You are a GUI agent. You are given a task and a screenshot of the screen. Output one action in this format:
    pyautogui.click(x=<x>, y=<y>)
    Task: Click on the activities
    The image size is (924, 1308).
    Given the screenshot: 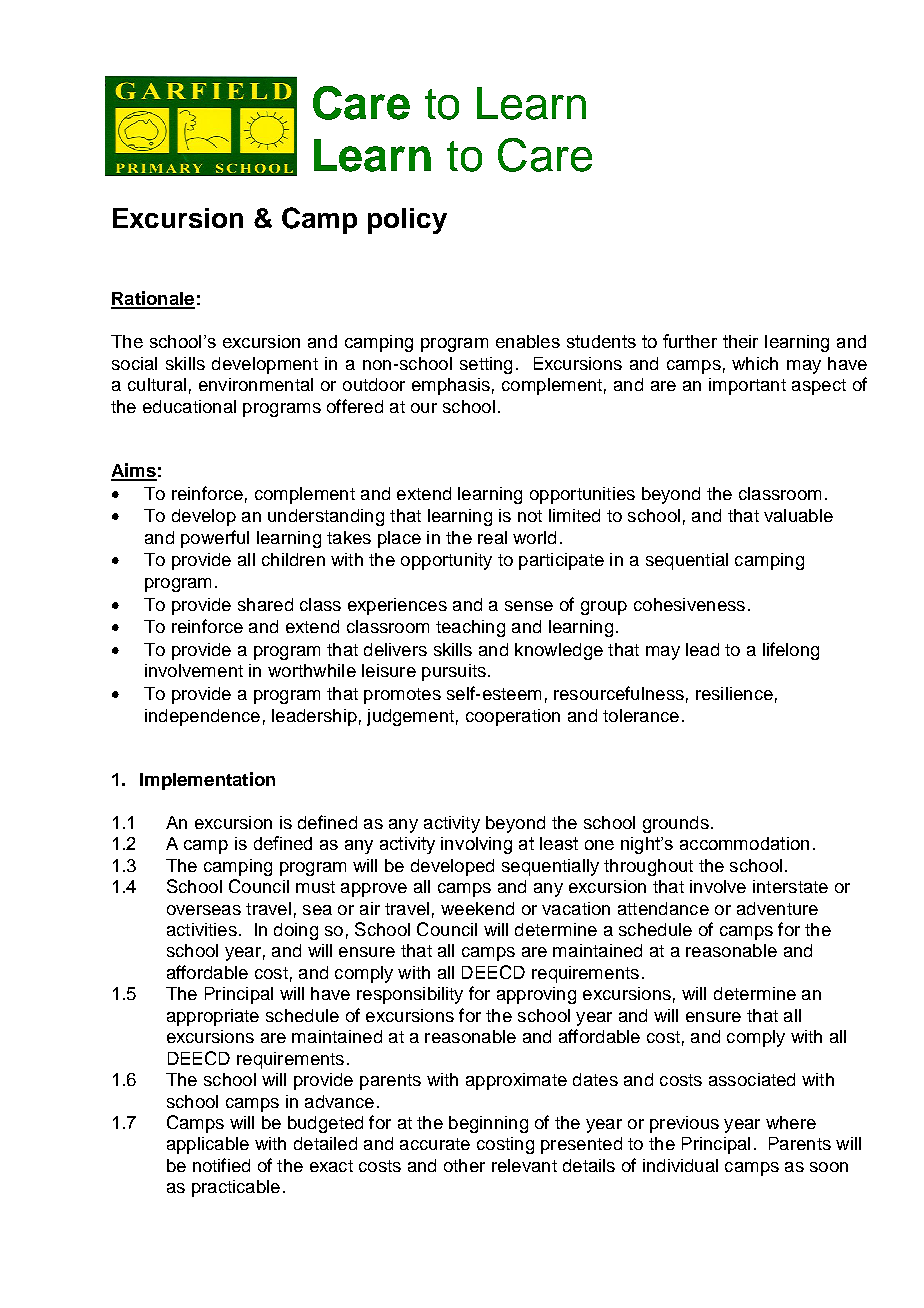 What is the action you would take?
    pyautogui.click(x=202, y=929)
